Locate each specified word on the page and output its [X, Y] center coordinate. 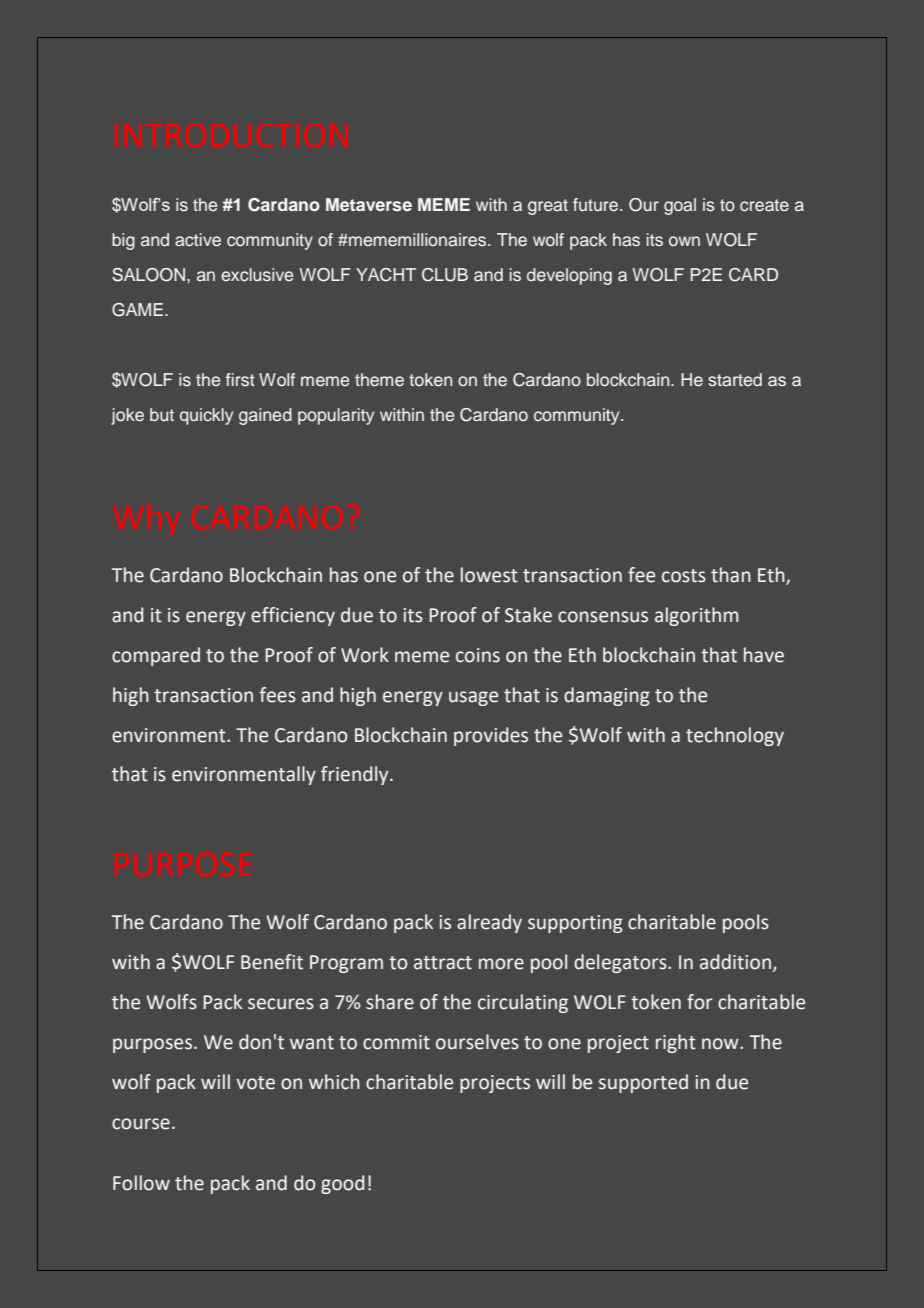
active [198, 239]
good [342, 1184]
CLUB [445, 275]
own [684, 241]
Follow [141, 1183]
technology [735, 736]
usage [473, 698]
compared [156, 656]
